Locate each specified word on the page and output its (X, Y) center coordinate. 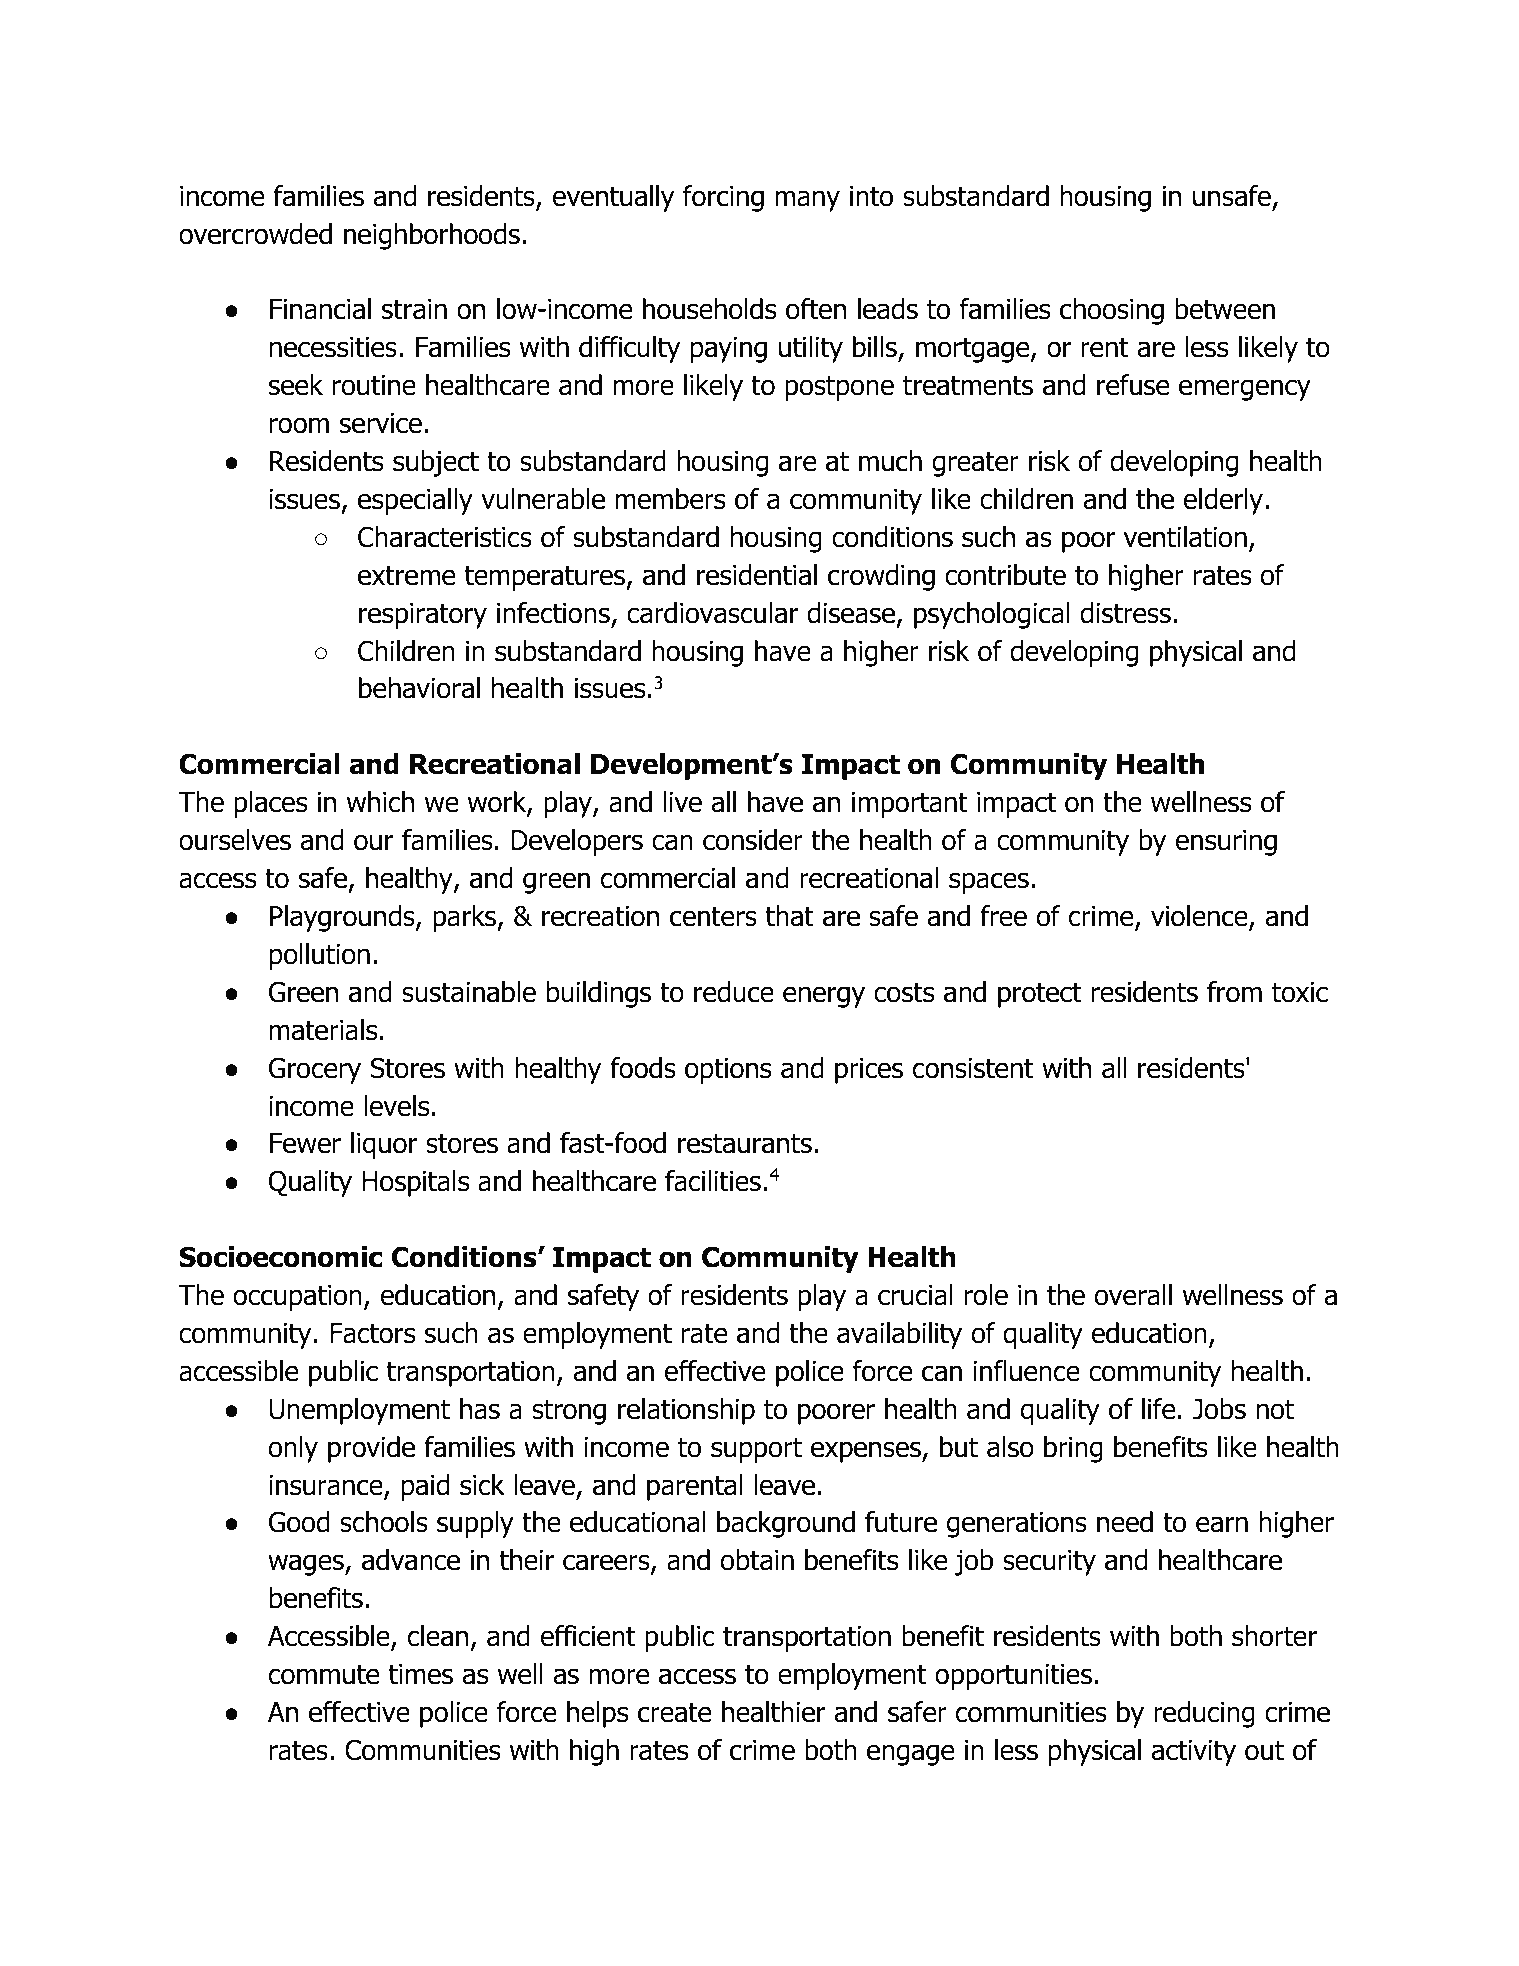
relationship (686, 1411)
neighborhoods (432, 236)
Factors (372, 1333)
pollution (320, 956)
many (807, 201)
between (1225, 309)
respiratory (423, 616)
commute (324, 1674)
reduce (734, 992)
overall (1133, 1295)
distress (1125, 613)
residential (757, 575)
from (1234, 992)
